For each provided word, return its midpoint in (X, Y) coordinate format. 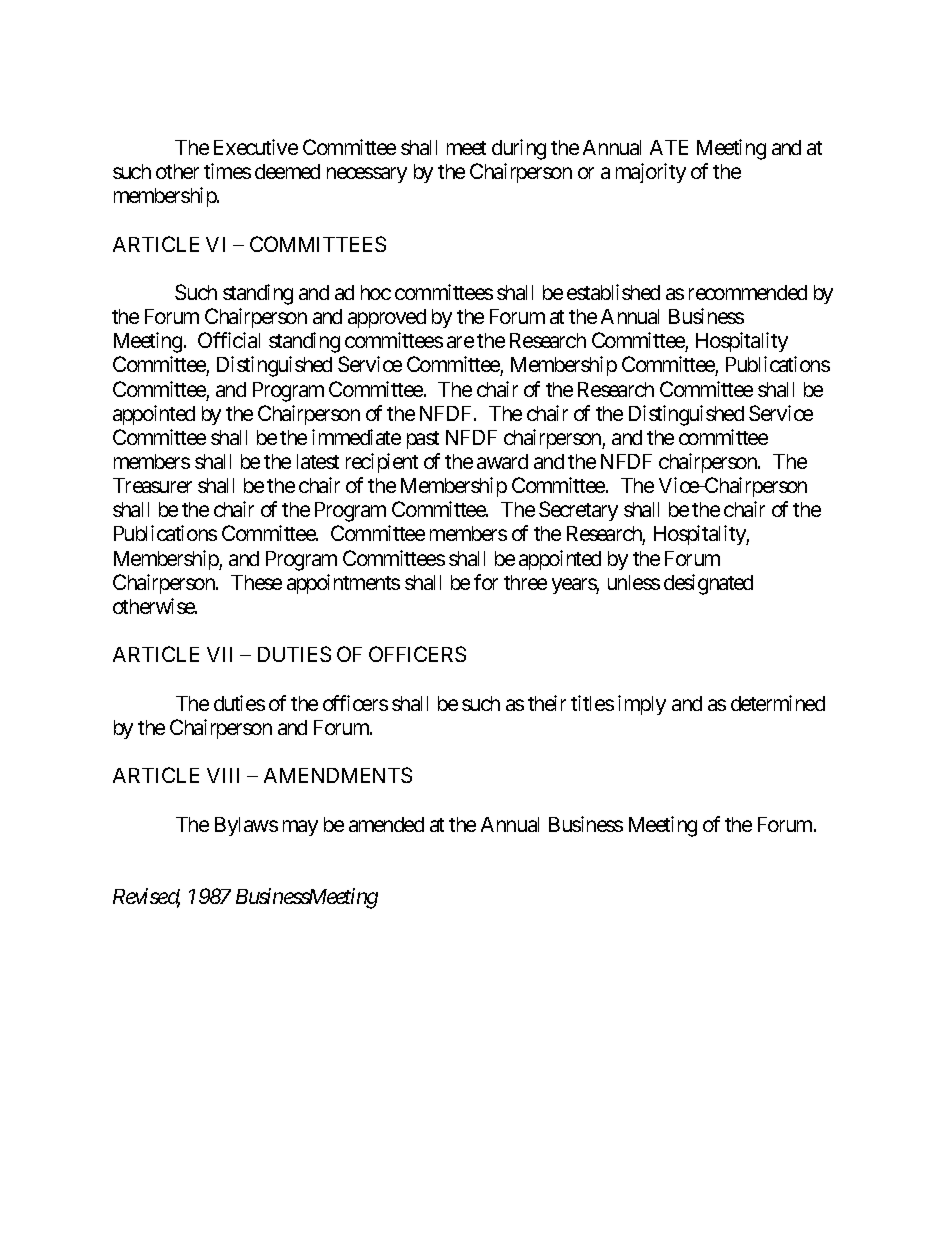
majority (651, 173)
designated (708, 584)
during (519, 149)
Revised (146, 897)
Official (229, 340)
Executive (256, 147)
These (256, 582)
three (525, 582)
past (423, 440)
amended (386, 824)
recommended (748, 292)
